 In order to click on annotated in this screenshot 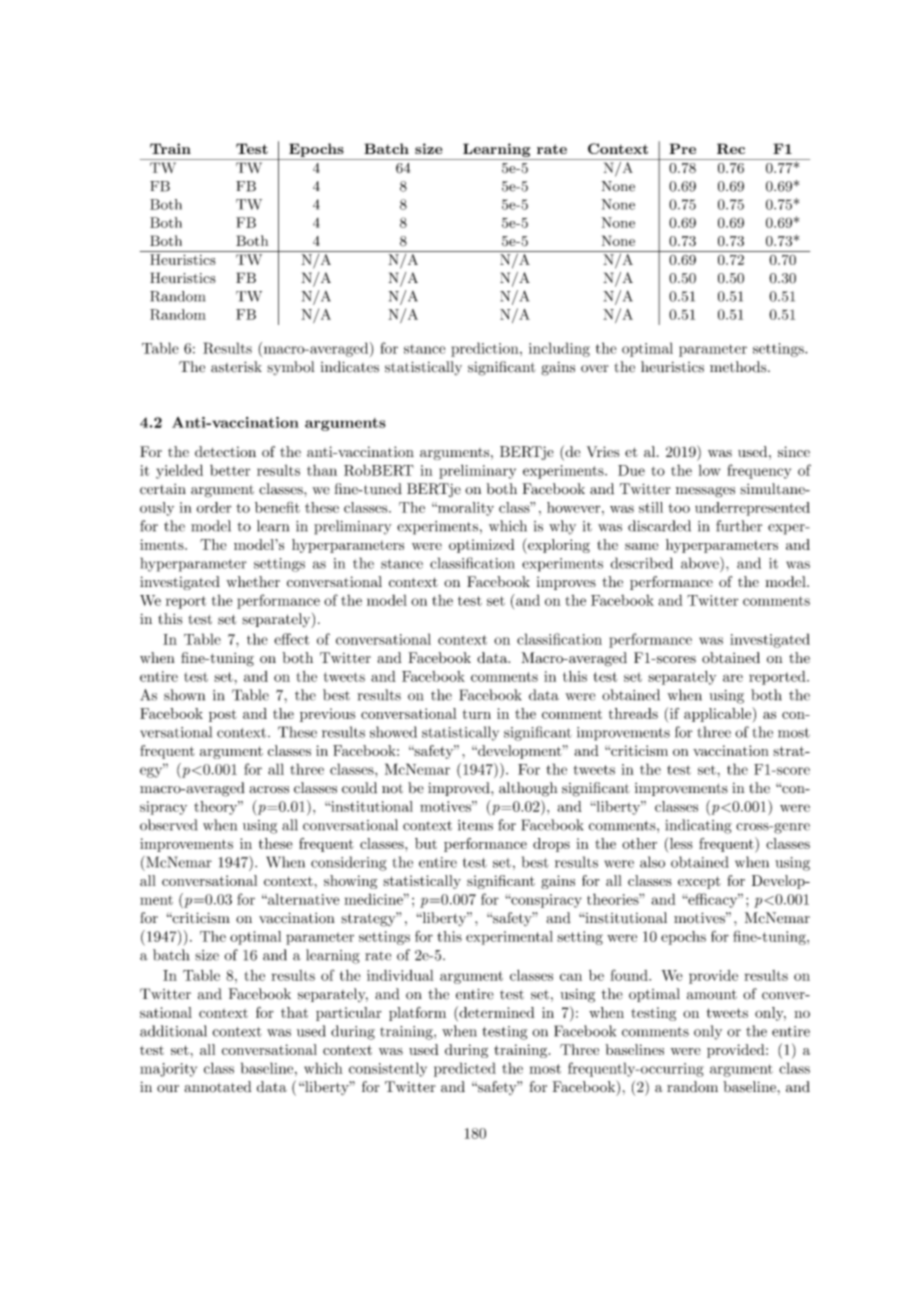, I will do `click(218, 1086)`.
